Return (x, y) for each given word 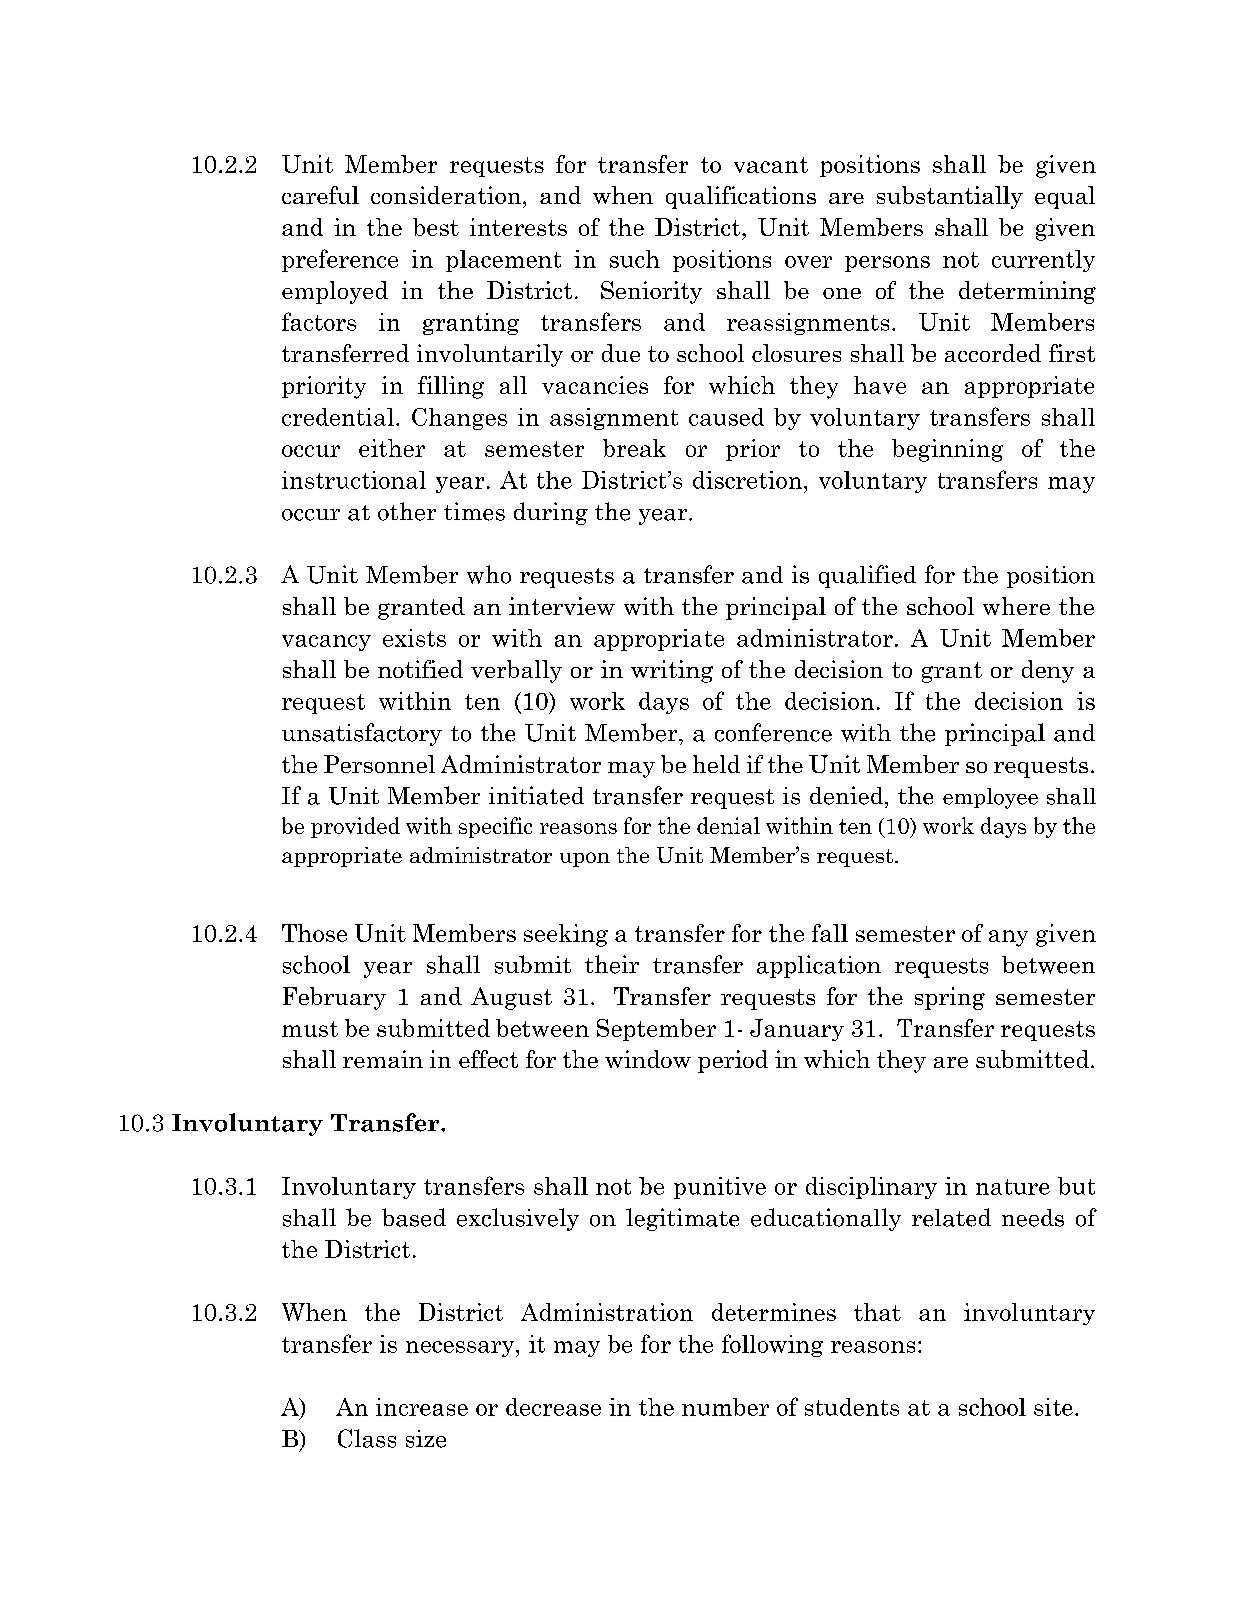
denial (728, 825)
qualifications (741, 197)
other (407, 511)
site (1053, 1407)
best (436, 227)
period (733, 1061)
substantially (950, 197)
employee (990, 798)
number (725, 1407)
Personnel (379, 764)
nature (1013, 1187)
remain (383, 1059)
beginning (947, 450)
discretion (749, 480)
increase (422, 1407)
